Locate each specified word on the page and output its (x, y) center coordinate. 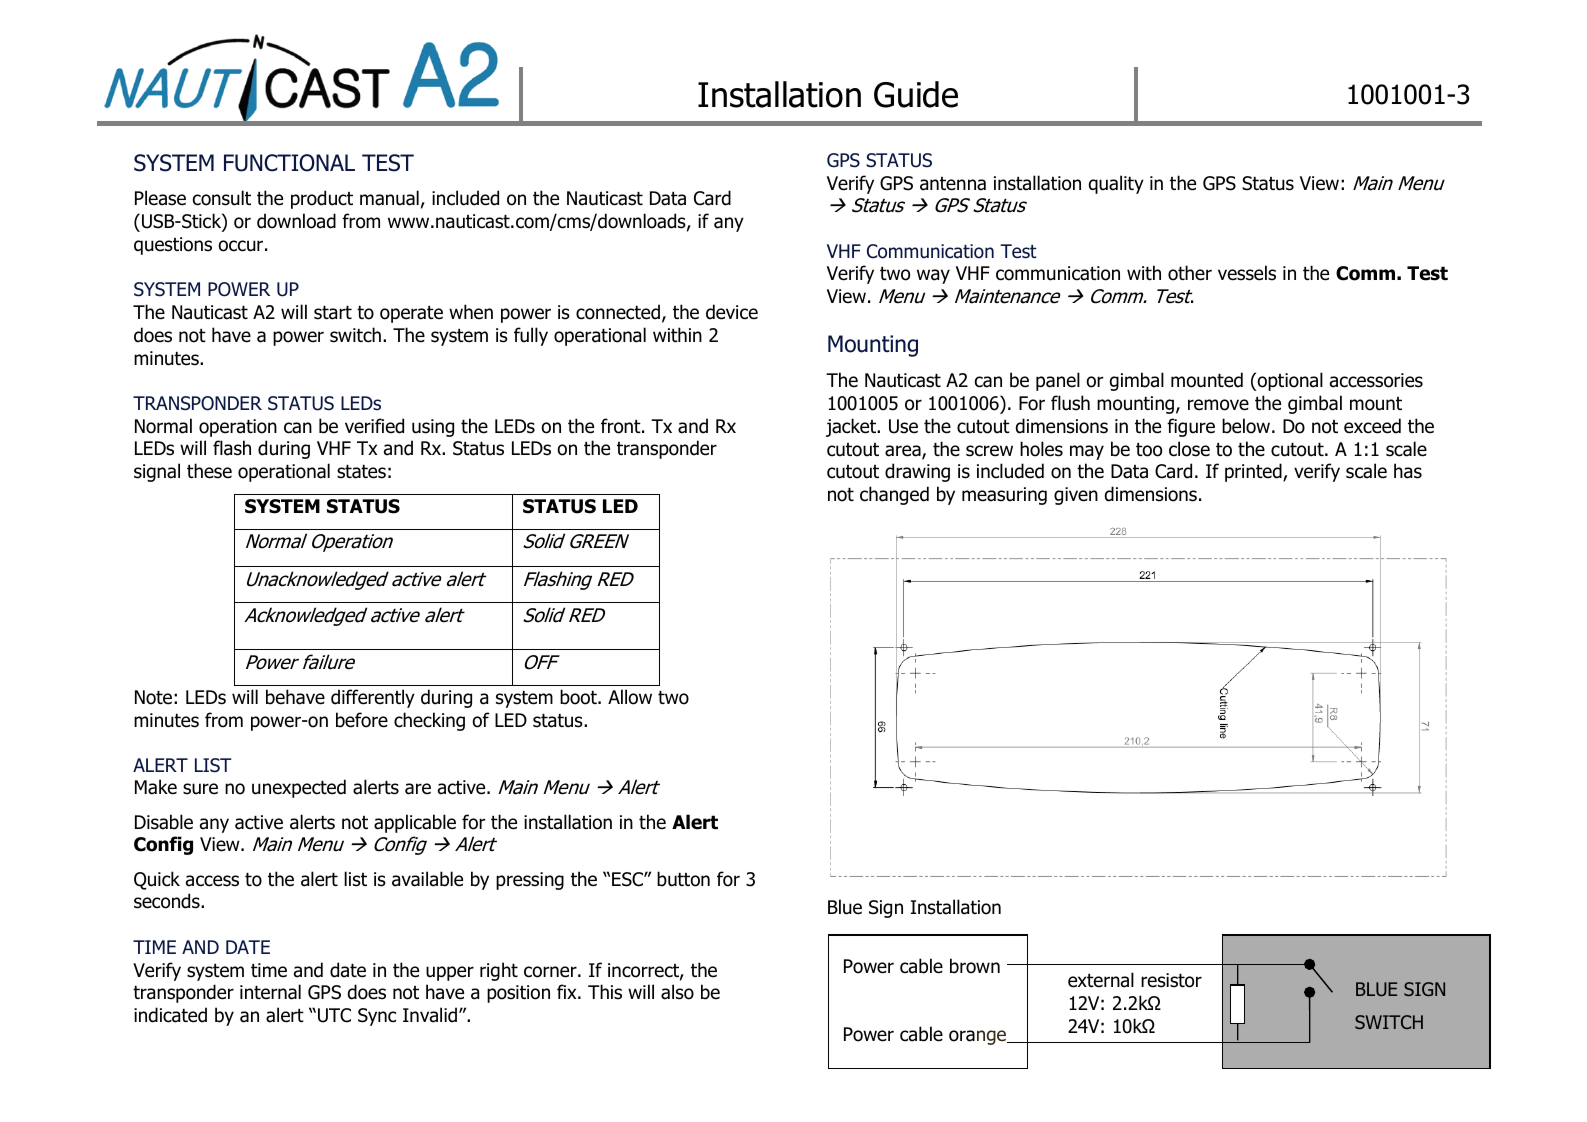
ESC (628, 879)
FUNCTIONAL (289, 163)
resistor (1171, 980)
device (732, 312)
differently (373, 698)
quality (1116, 184)
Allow (630, 697)
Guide (916, 94)
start (333, 313)
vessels (1247, 273)
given (1076, 496)
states (361, 472)
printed (1254, 472)
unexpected (299, 788)
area (904, 452)
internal (270, 992)
